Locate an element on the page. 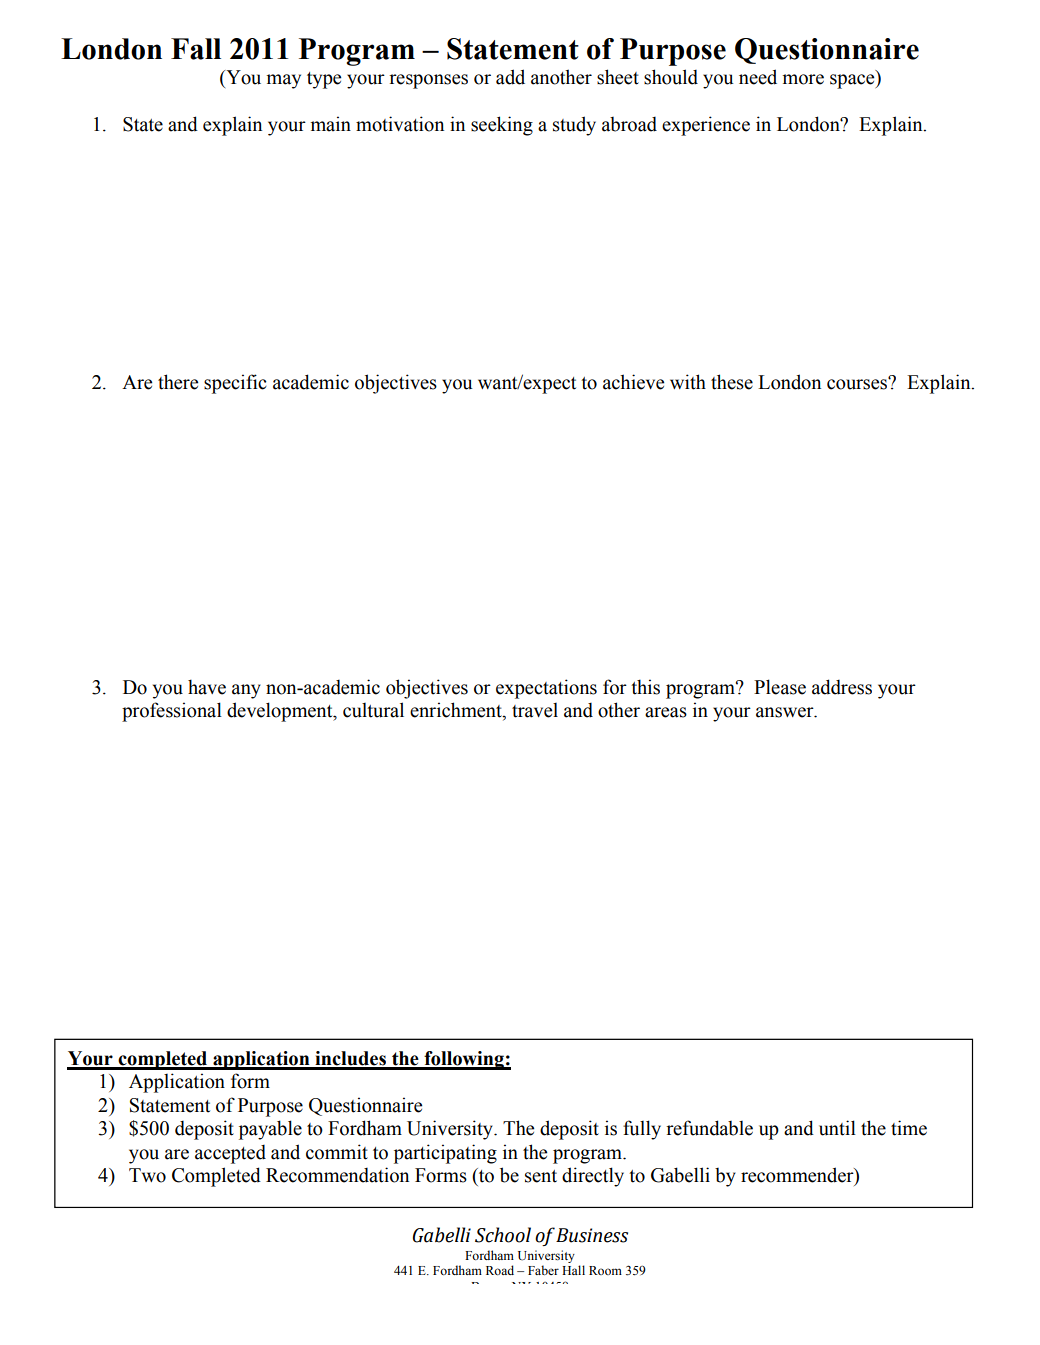 This page has height=1345, width=1040. payable is located at coordinates (270, 1130).
